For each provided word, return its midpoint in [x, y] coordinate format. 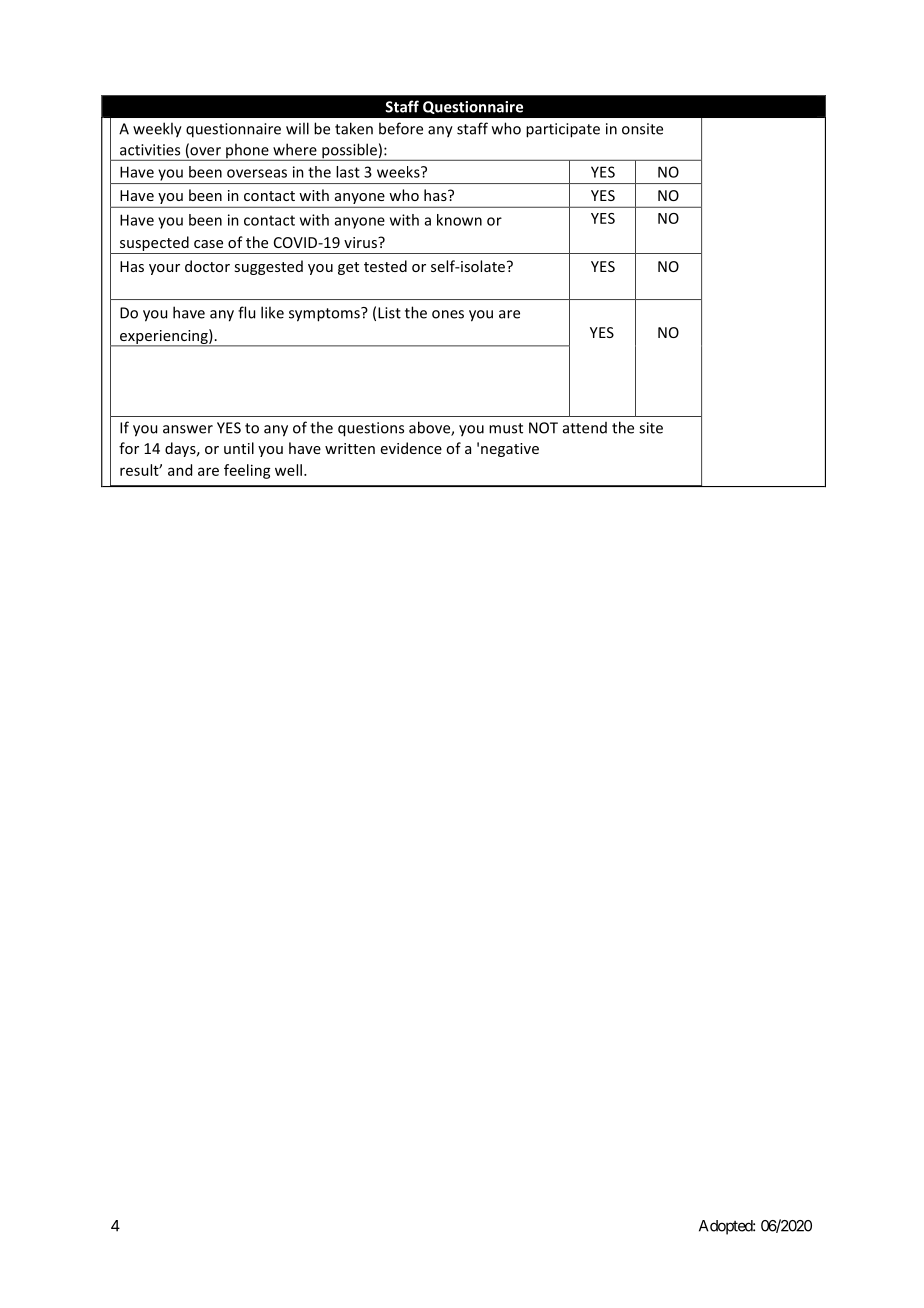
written [350, 448]
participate [563, 130]
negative [510, 450]
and [180, 470]
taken [354, 128]
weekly [157, 130]
